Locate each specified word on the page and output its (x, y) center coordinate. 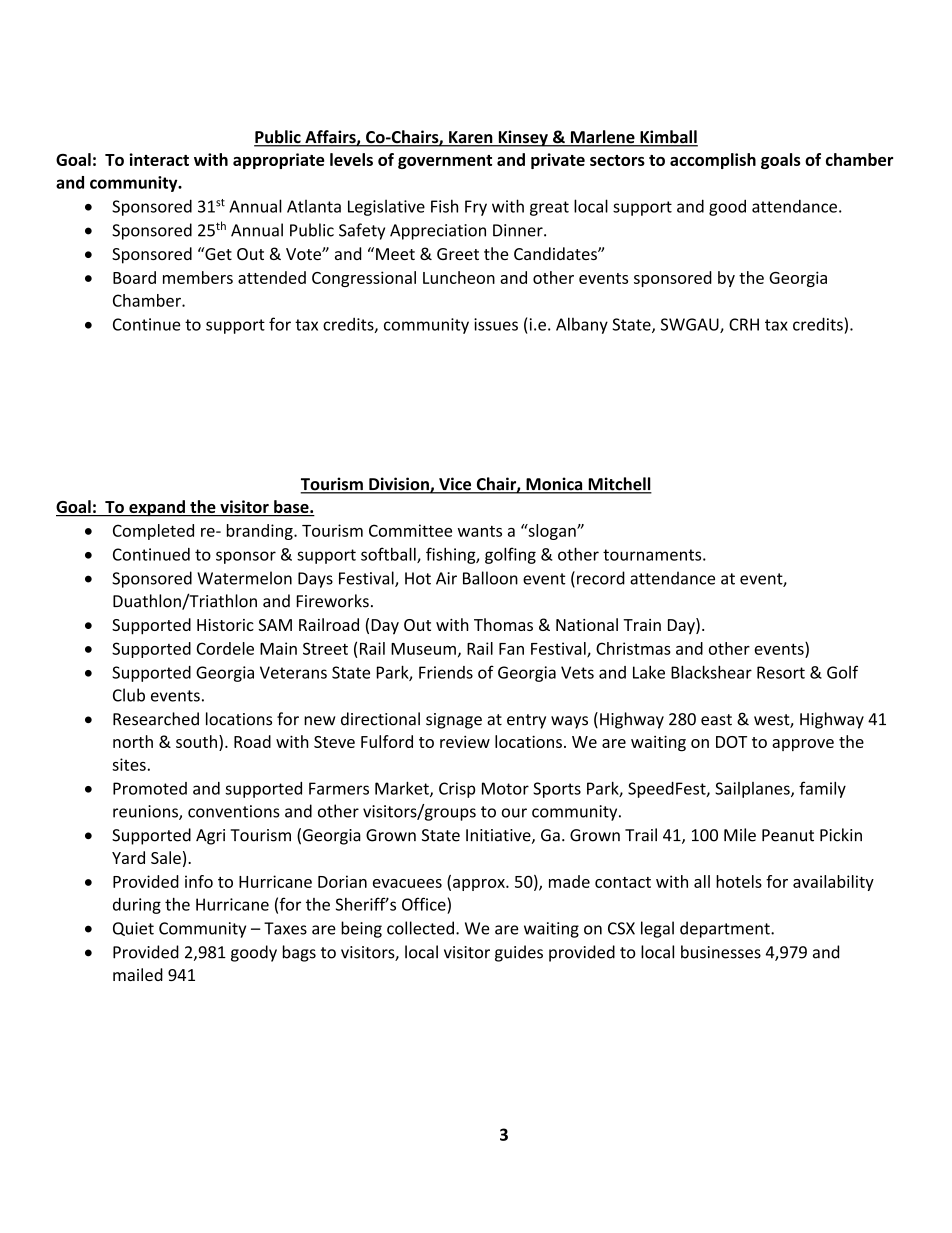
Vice (455, 485)
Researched (156, 719)
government (445, 162)
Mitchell (619, 485)
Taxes (285, 928)
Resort (781, 672)
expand (157, 508)
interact (159, 159)
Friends (446, 672)
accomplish (713, 161)
